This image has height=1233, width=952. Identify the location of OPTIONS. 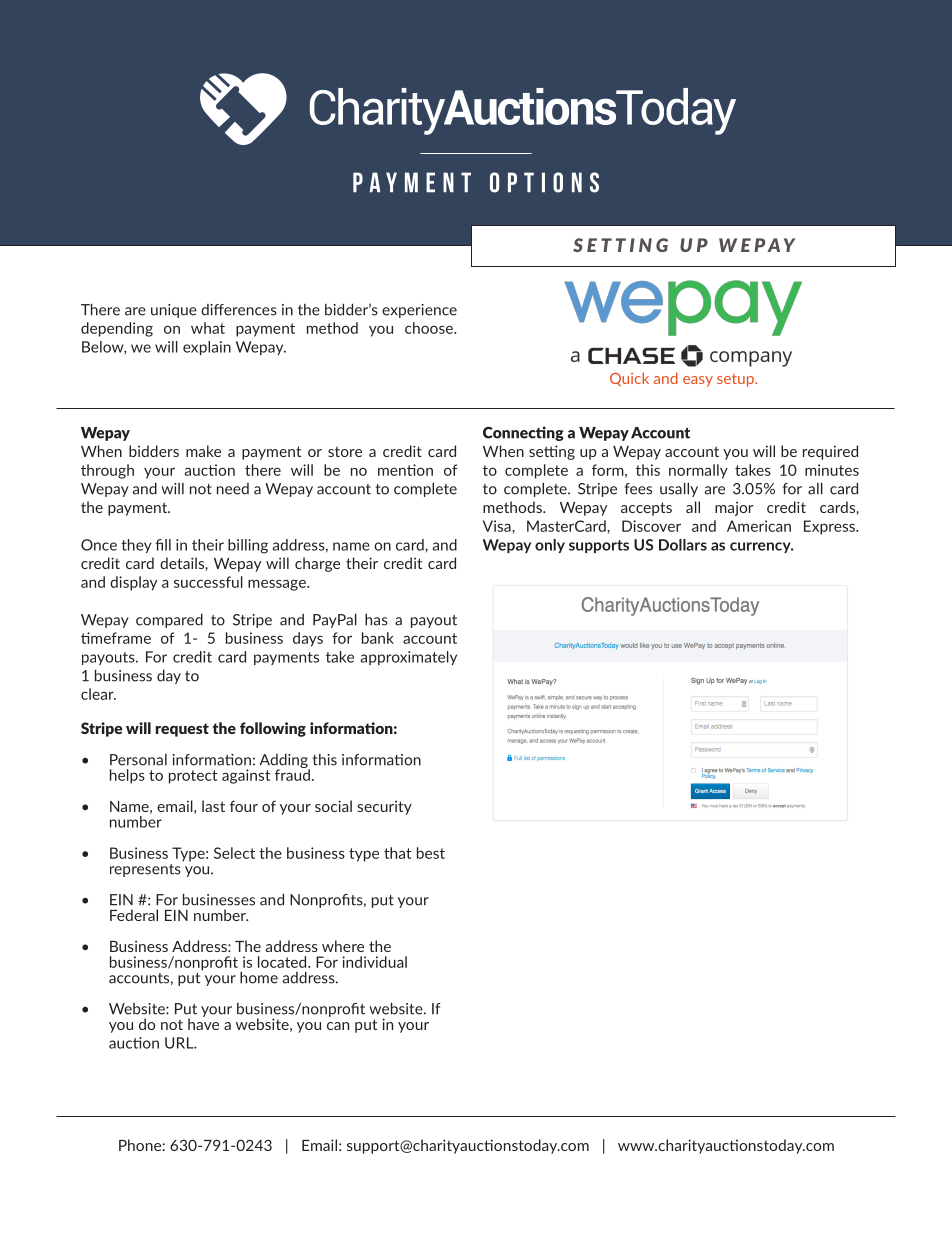
(544, 182).
